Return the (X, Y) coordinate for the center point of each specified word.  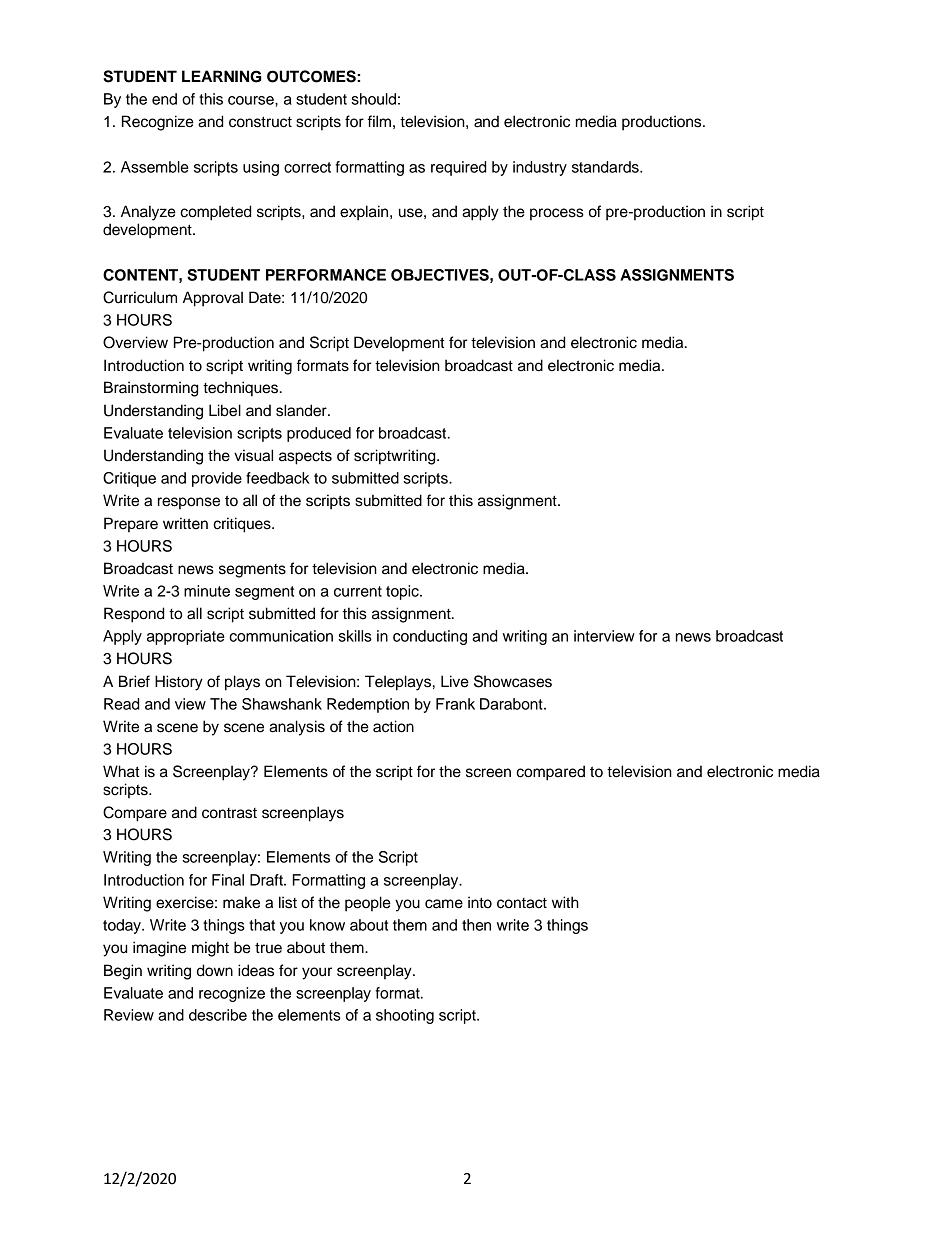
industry (540, 168)
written (185, 523)
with (565, 902)
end (164, 99)
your (317, 973)
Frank (455, 704)
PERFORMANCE (326, 275)
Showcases (513, 681)
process (557, 214)
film (379, 121)
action (393, 726)
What (121, 771)
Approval (213, 299)
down (215, 970)
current (358, 591)
